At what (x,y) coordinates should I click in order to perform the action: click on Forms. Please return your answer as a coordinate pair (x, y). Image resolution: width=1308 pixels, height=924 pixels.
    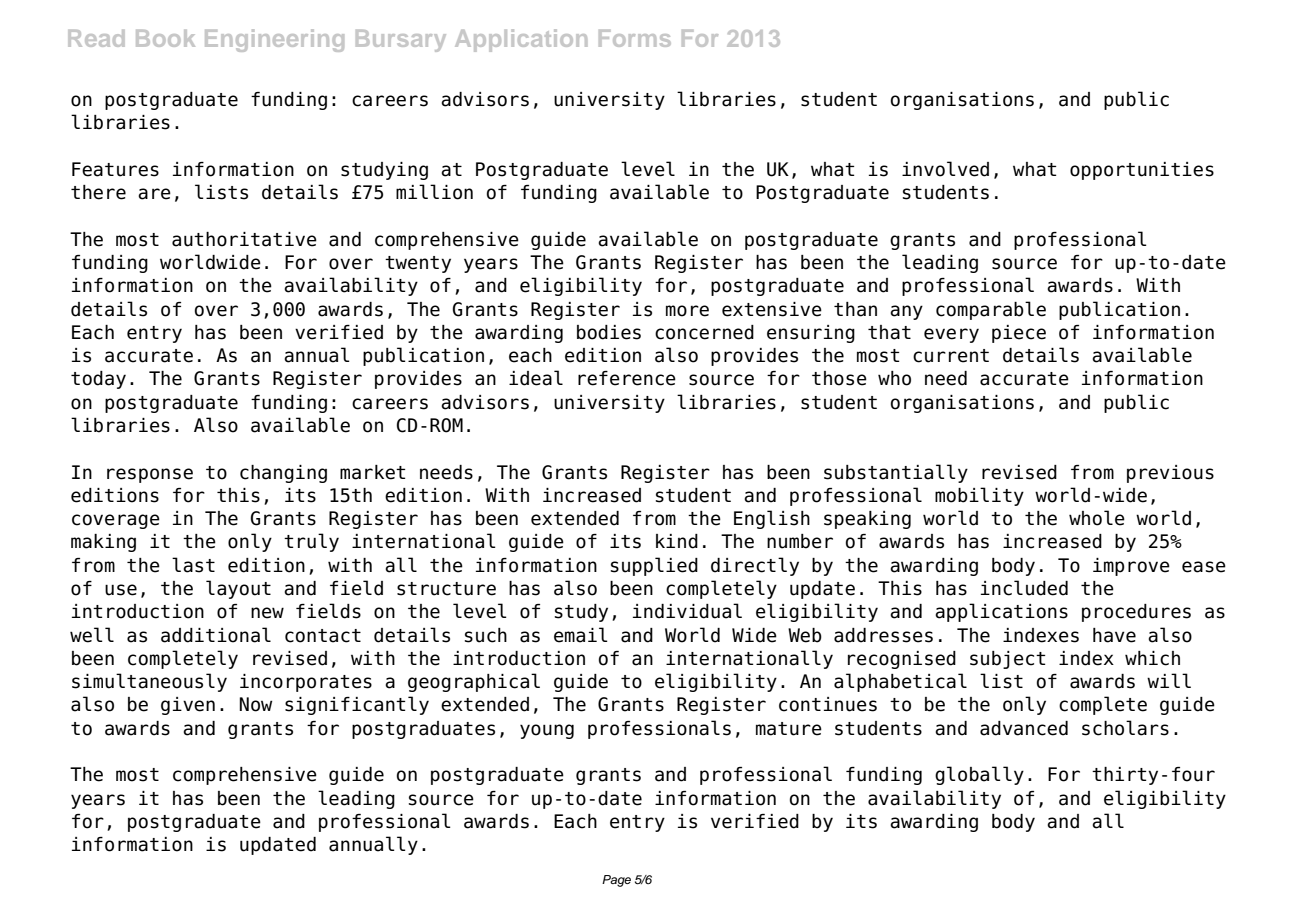
    Looking at the image, I should click on (635, 38).
